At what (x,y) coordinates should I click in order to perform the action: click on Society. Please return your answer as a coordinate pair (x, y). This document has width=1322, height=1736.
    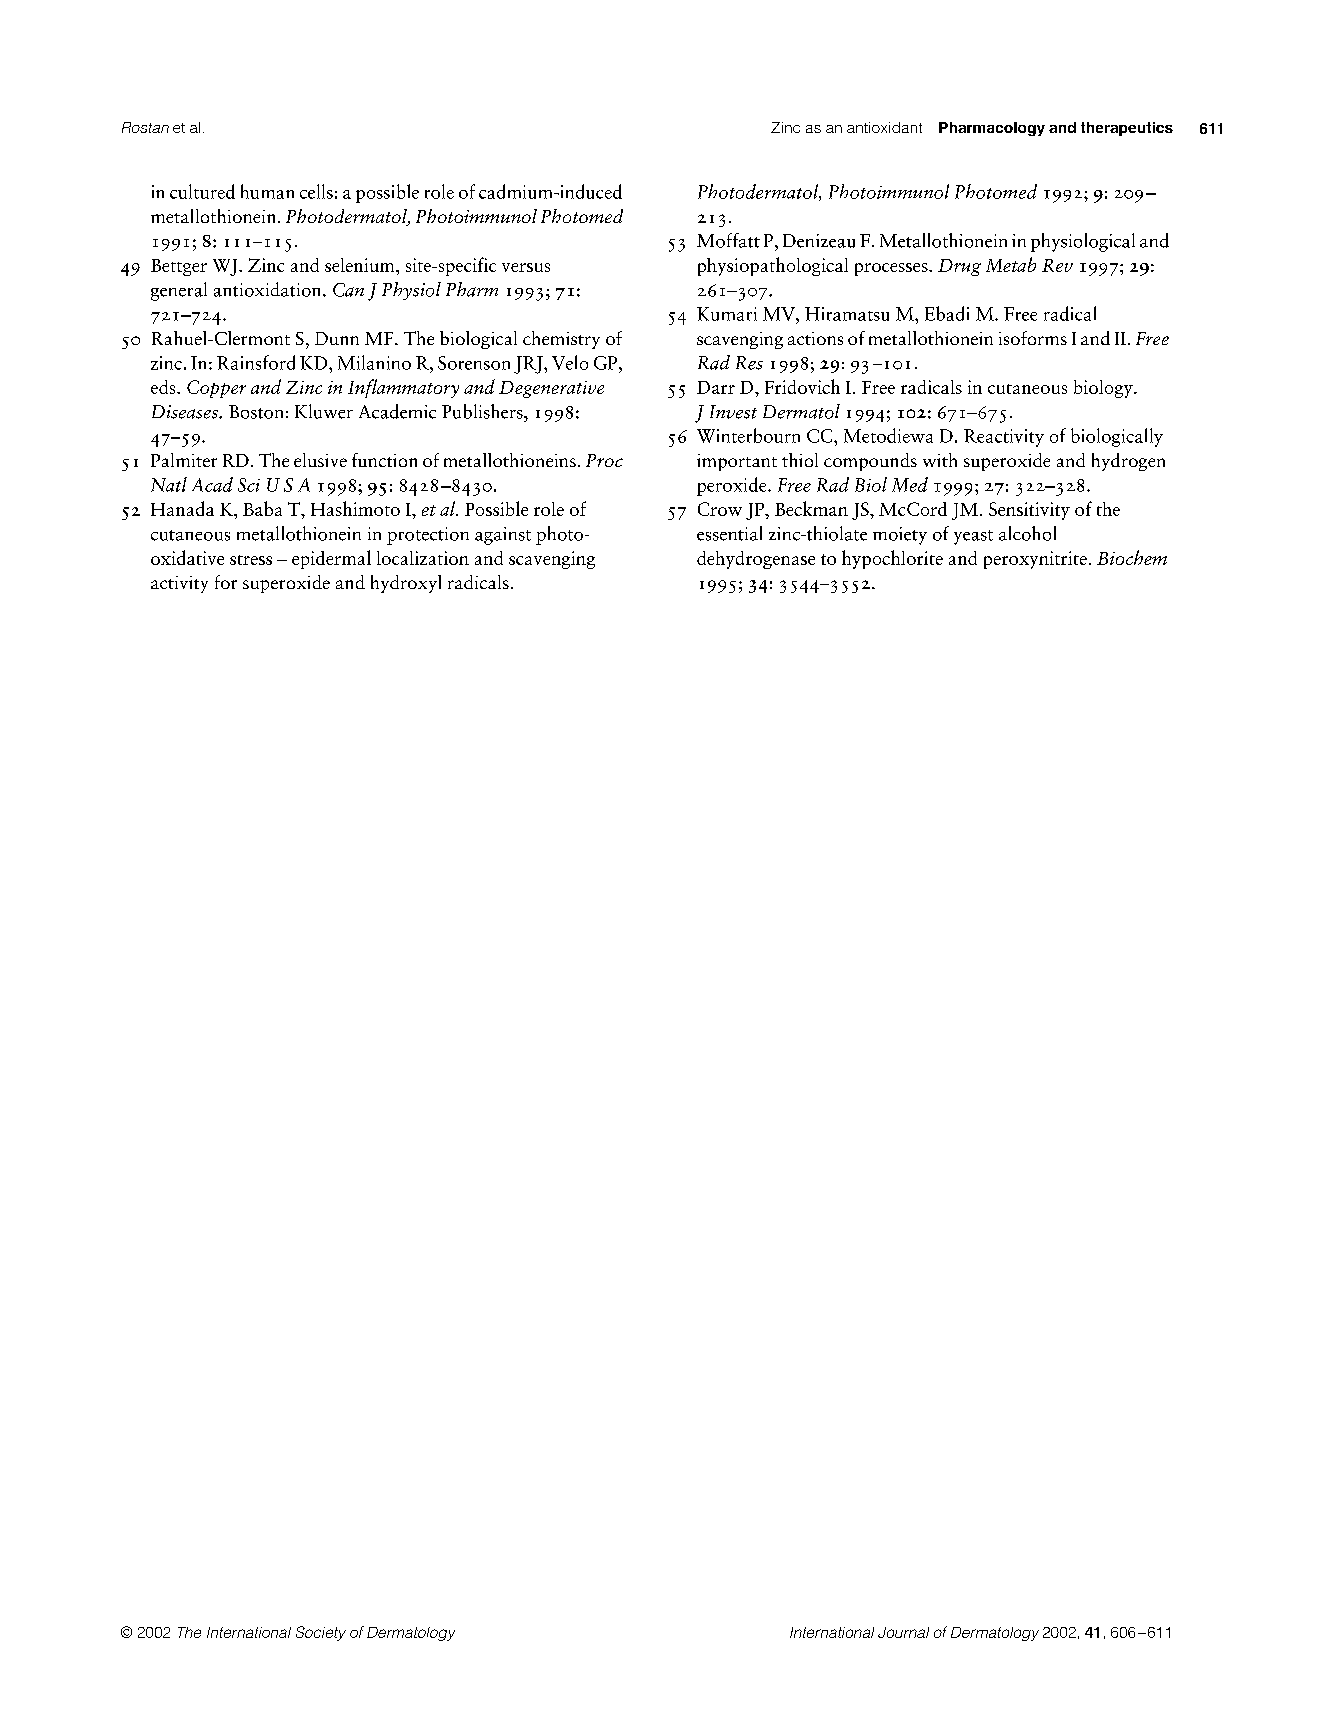
    Looking at the image, I should click on (321, 1633).
